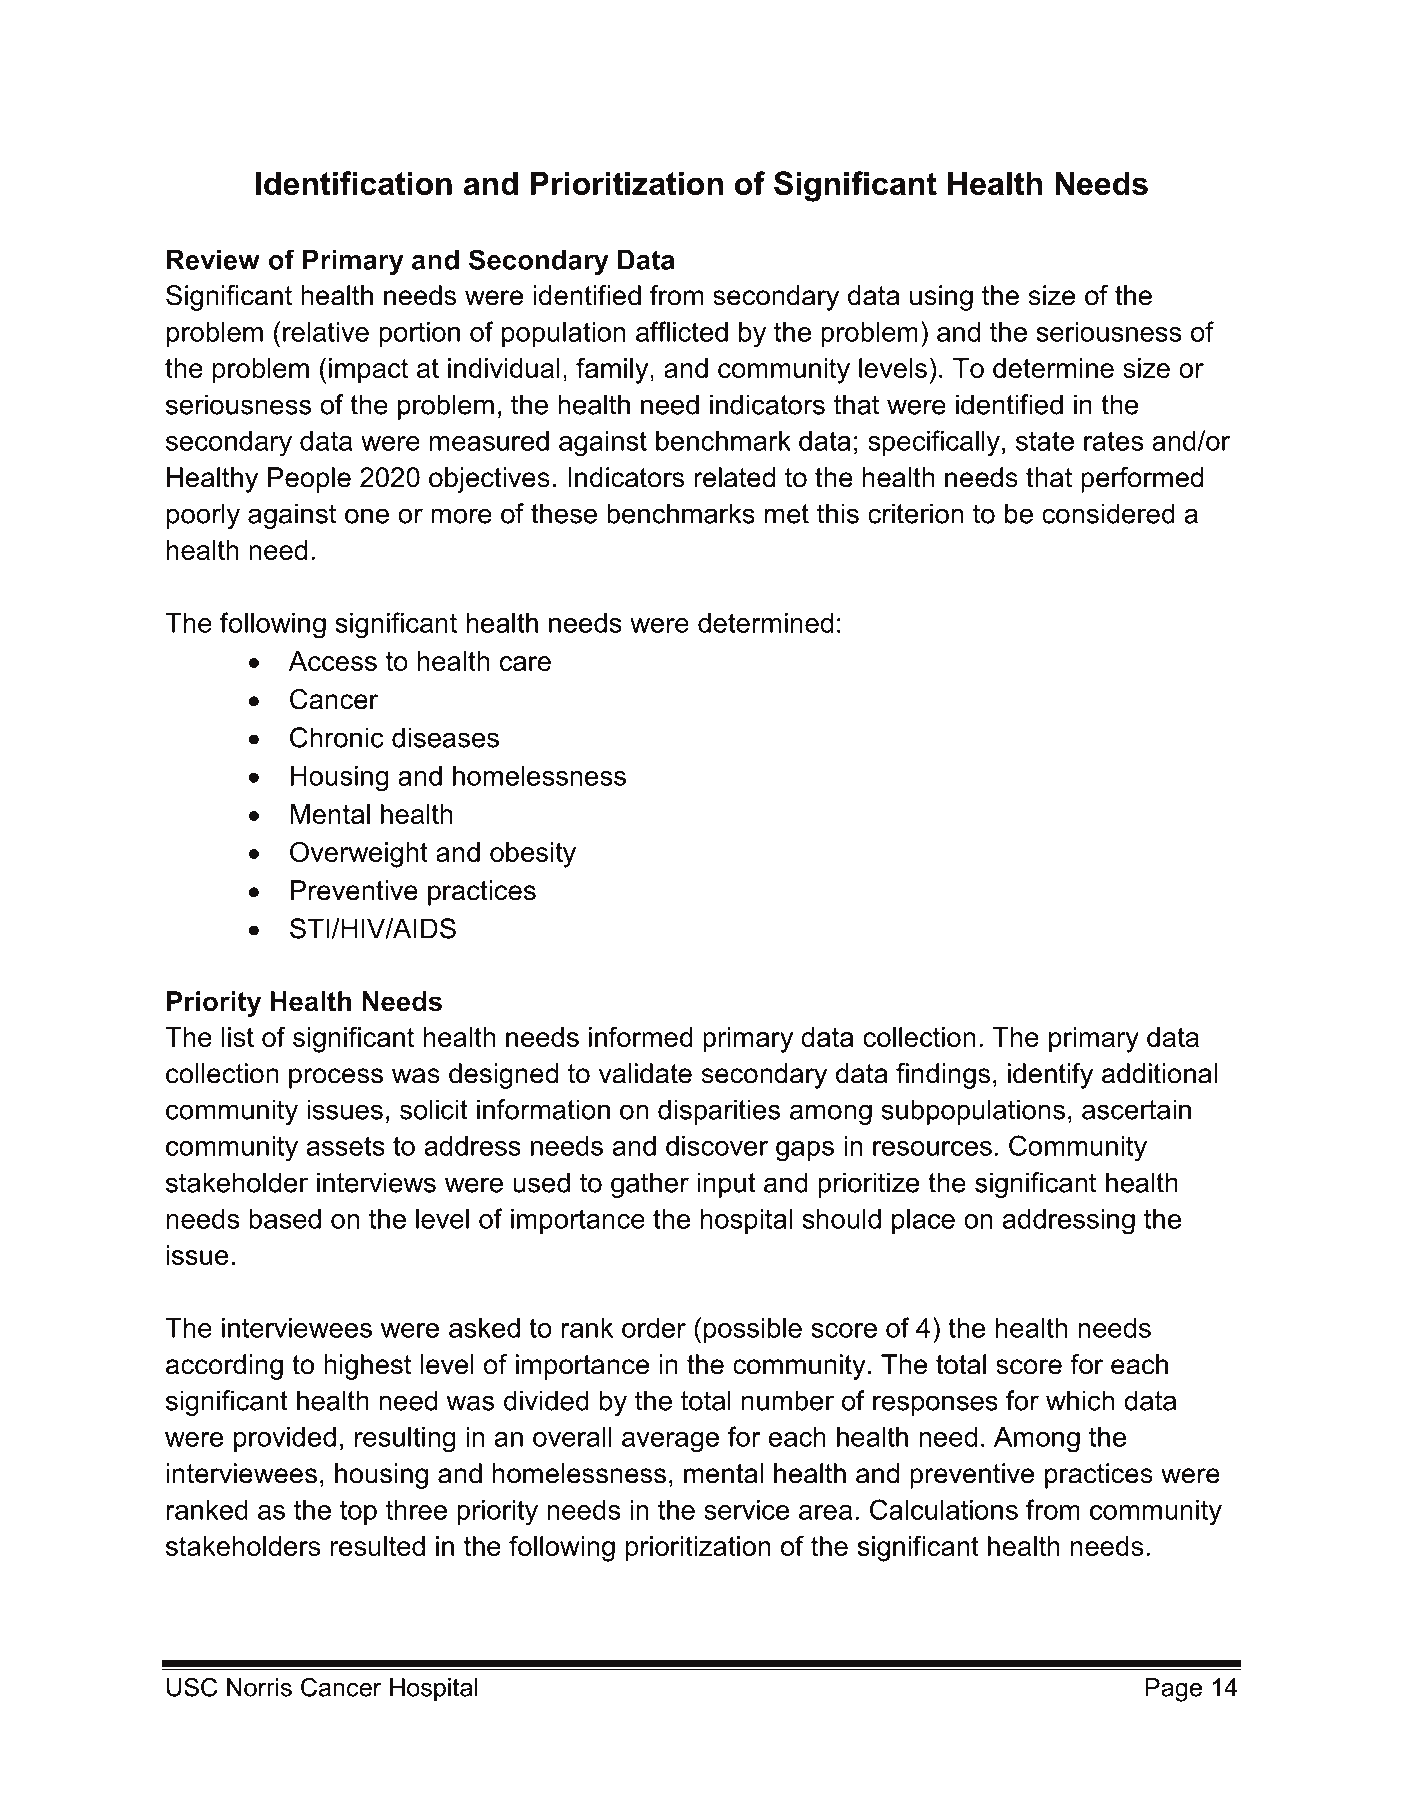 This screenshot has height=1815, width=1403. What do you see at coordinates (1108, 513) in the screenshot?
I see `considered` at bounding box center [1108, 513].
